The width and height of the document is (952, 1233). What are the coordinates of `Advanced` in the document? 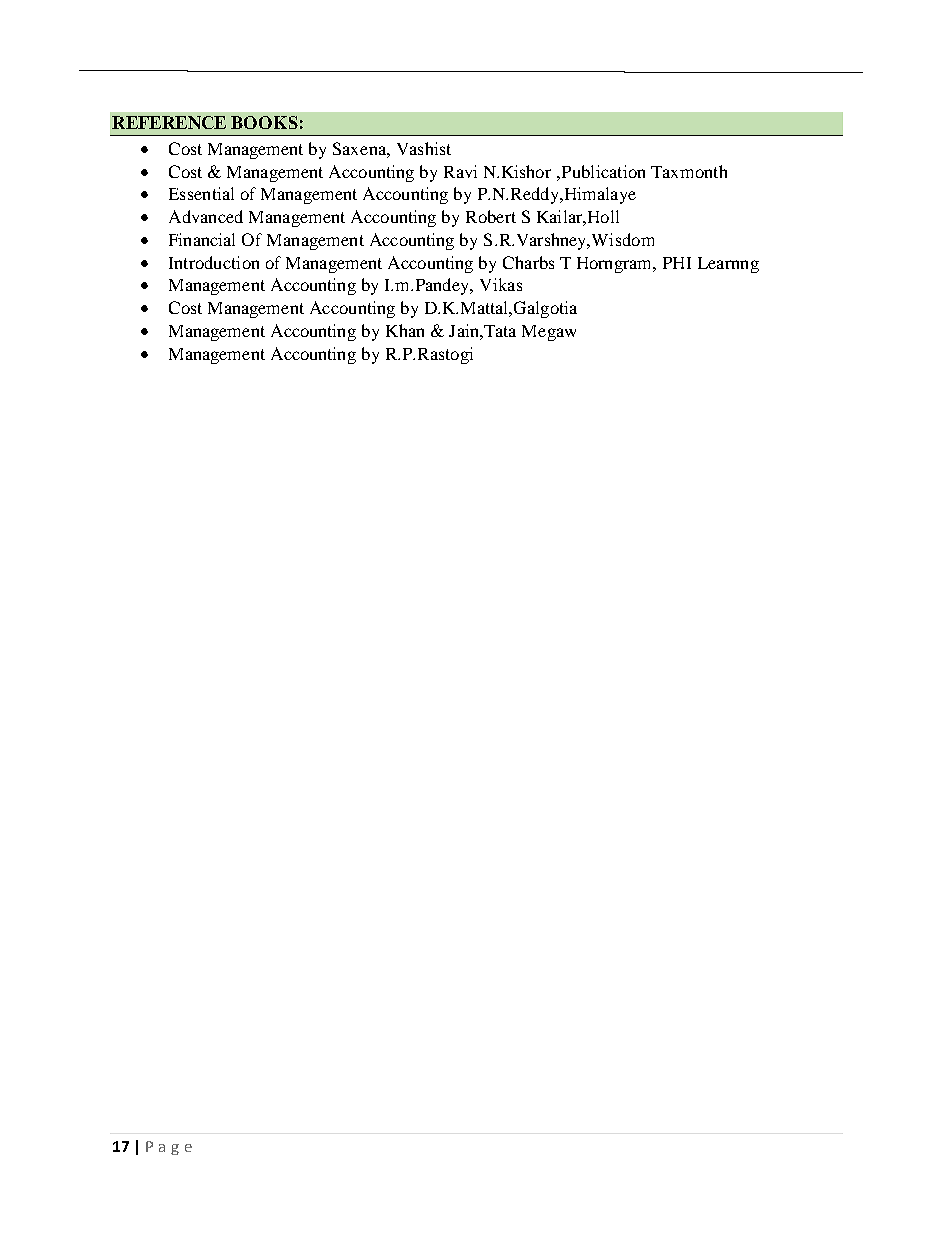 It's located at (206, 216).
